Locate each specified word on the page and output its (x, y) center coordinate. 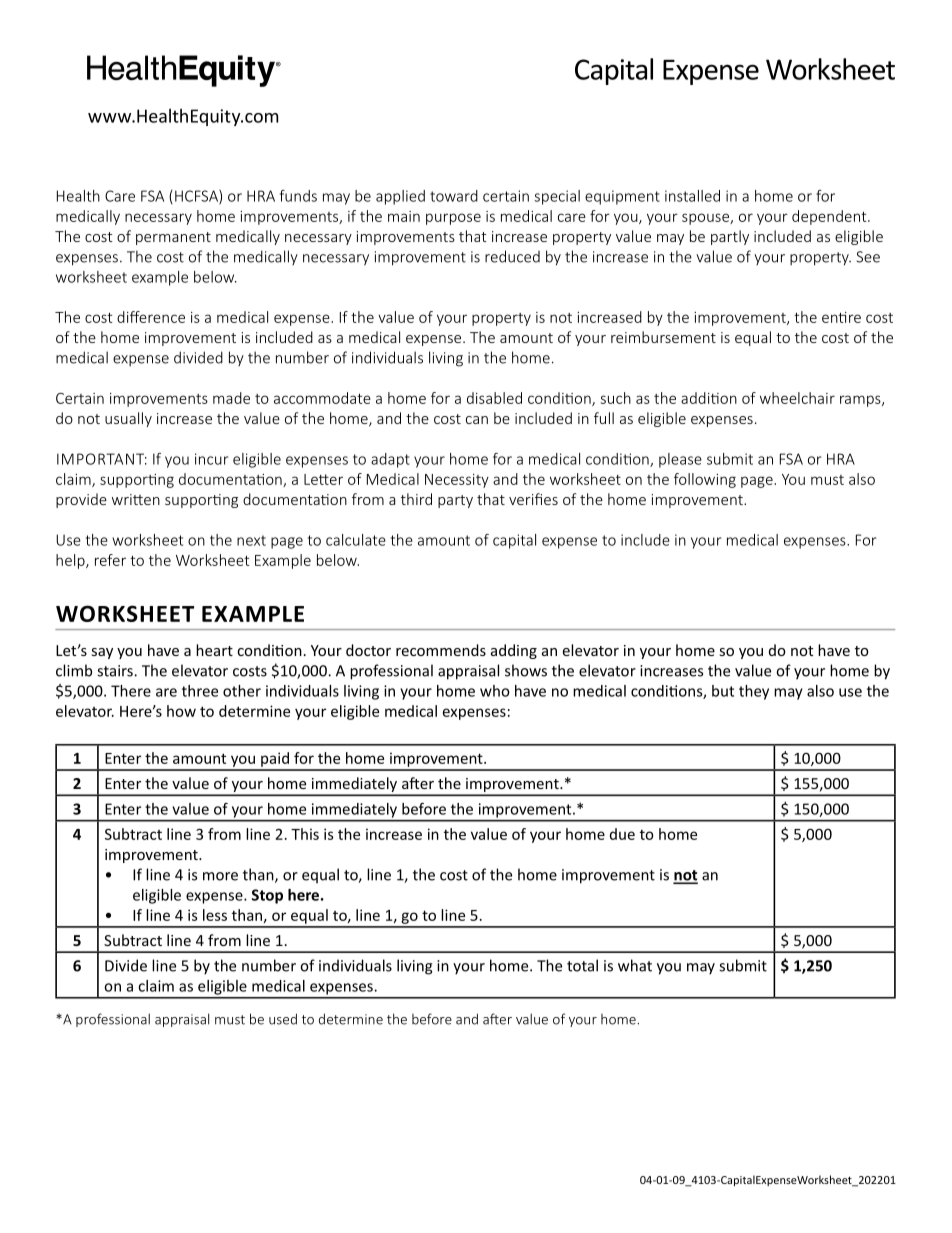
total (582, 965)
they (754, 692)
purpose (453, 219)
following (705, 480)
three (200, 691)
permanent (173, 238)
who (495, 691)
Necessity (457, 481)
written (136, 499)
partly (730, 237)
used (283, 1019)
